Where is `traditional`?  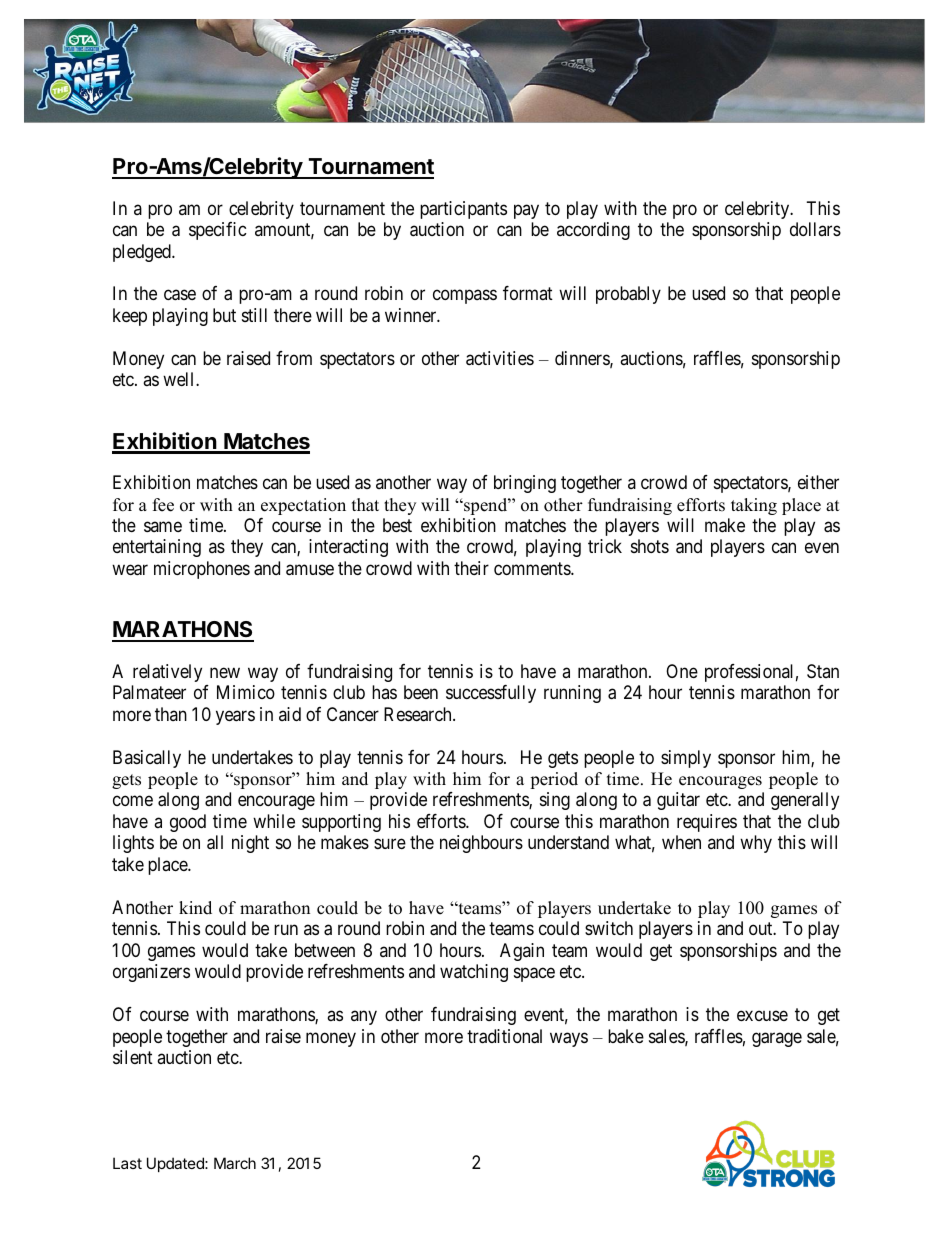
traditional is located at coordinates (504, 1036).
